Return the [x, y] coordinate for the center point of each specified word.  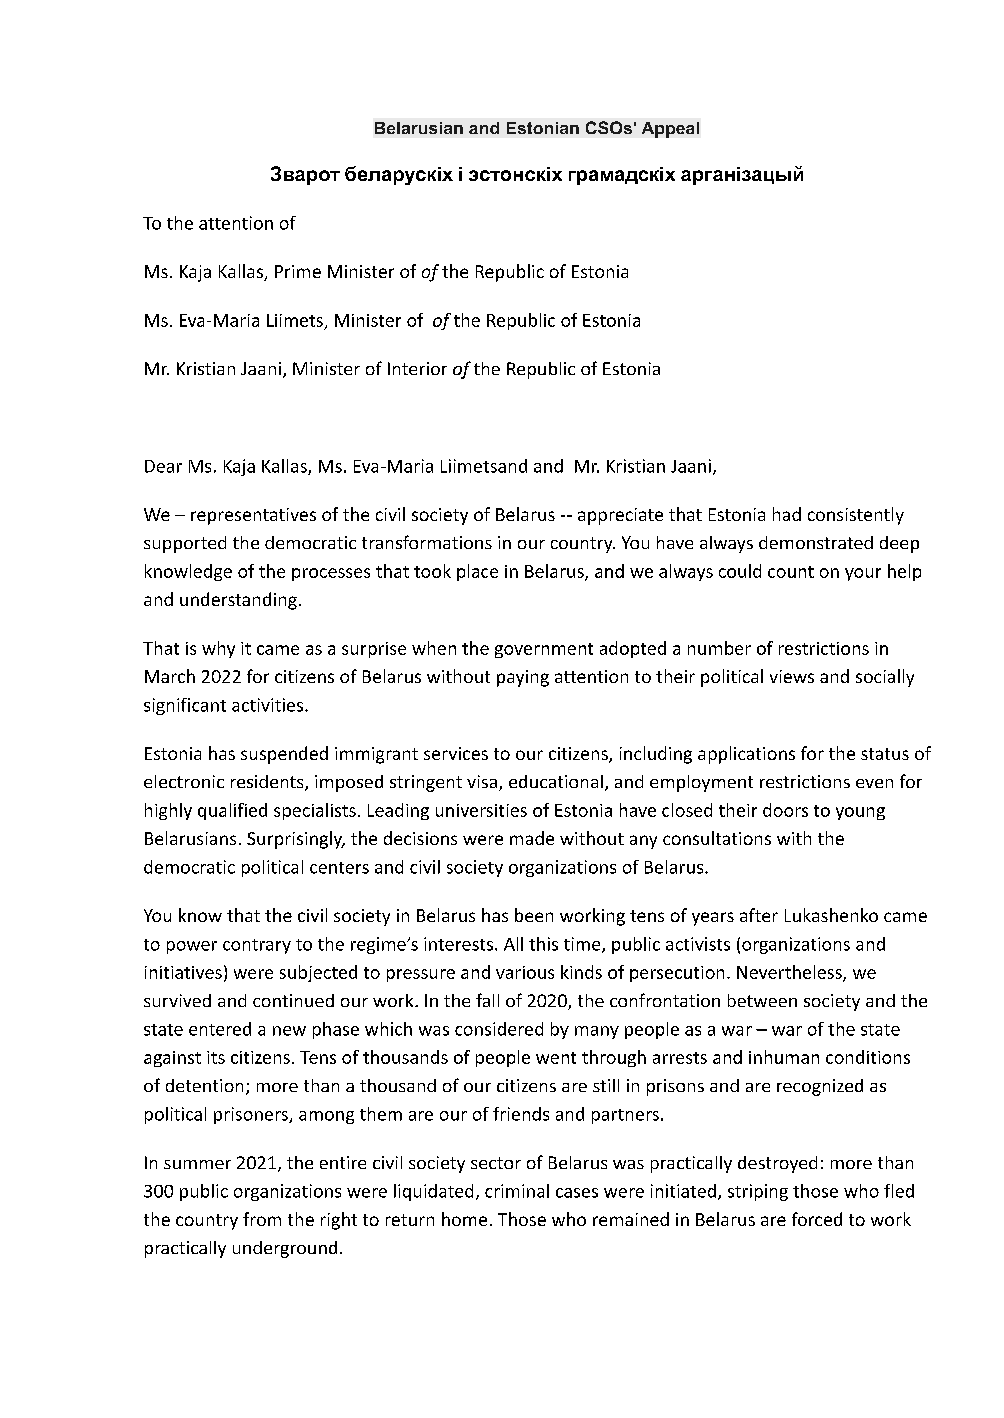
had [787, 514]
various [525, 972]
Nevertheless [790, 973]
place [477, 572]
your [863, 574]
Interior [417, 368]
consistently [856, 516]
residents [268, 783]
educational [556, 781]
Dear [163, 466]
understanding [238, 601]
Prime [298, 271]
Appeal [670, 130]
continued [293, 1000]
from [262, 1219]
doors [785, 810]
